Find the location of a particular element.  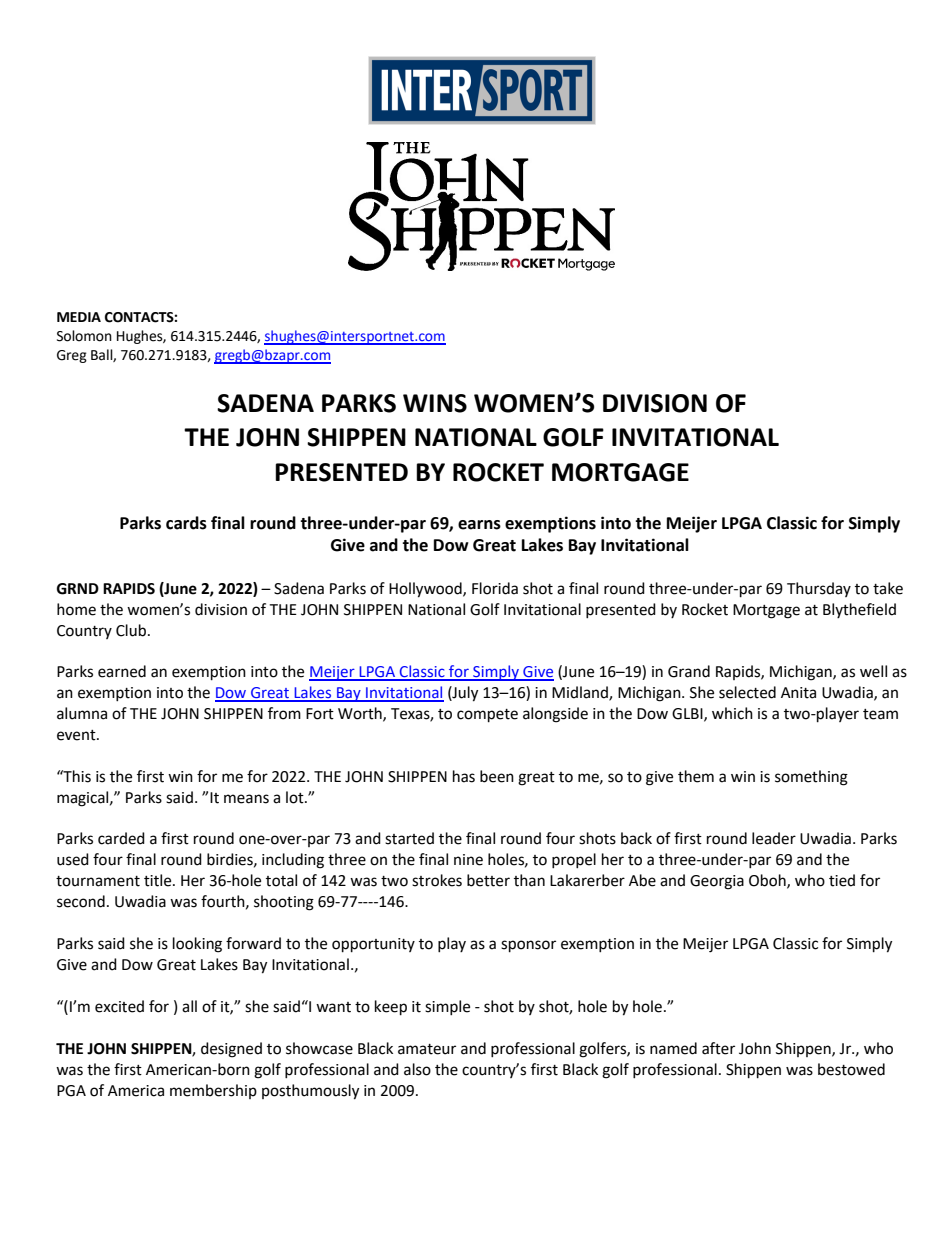

tied is located at coordinates (842, 880).
